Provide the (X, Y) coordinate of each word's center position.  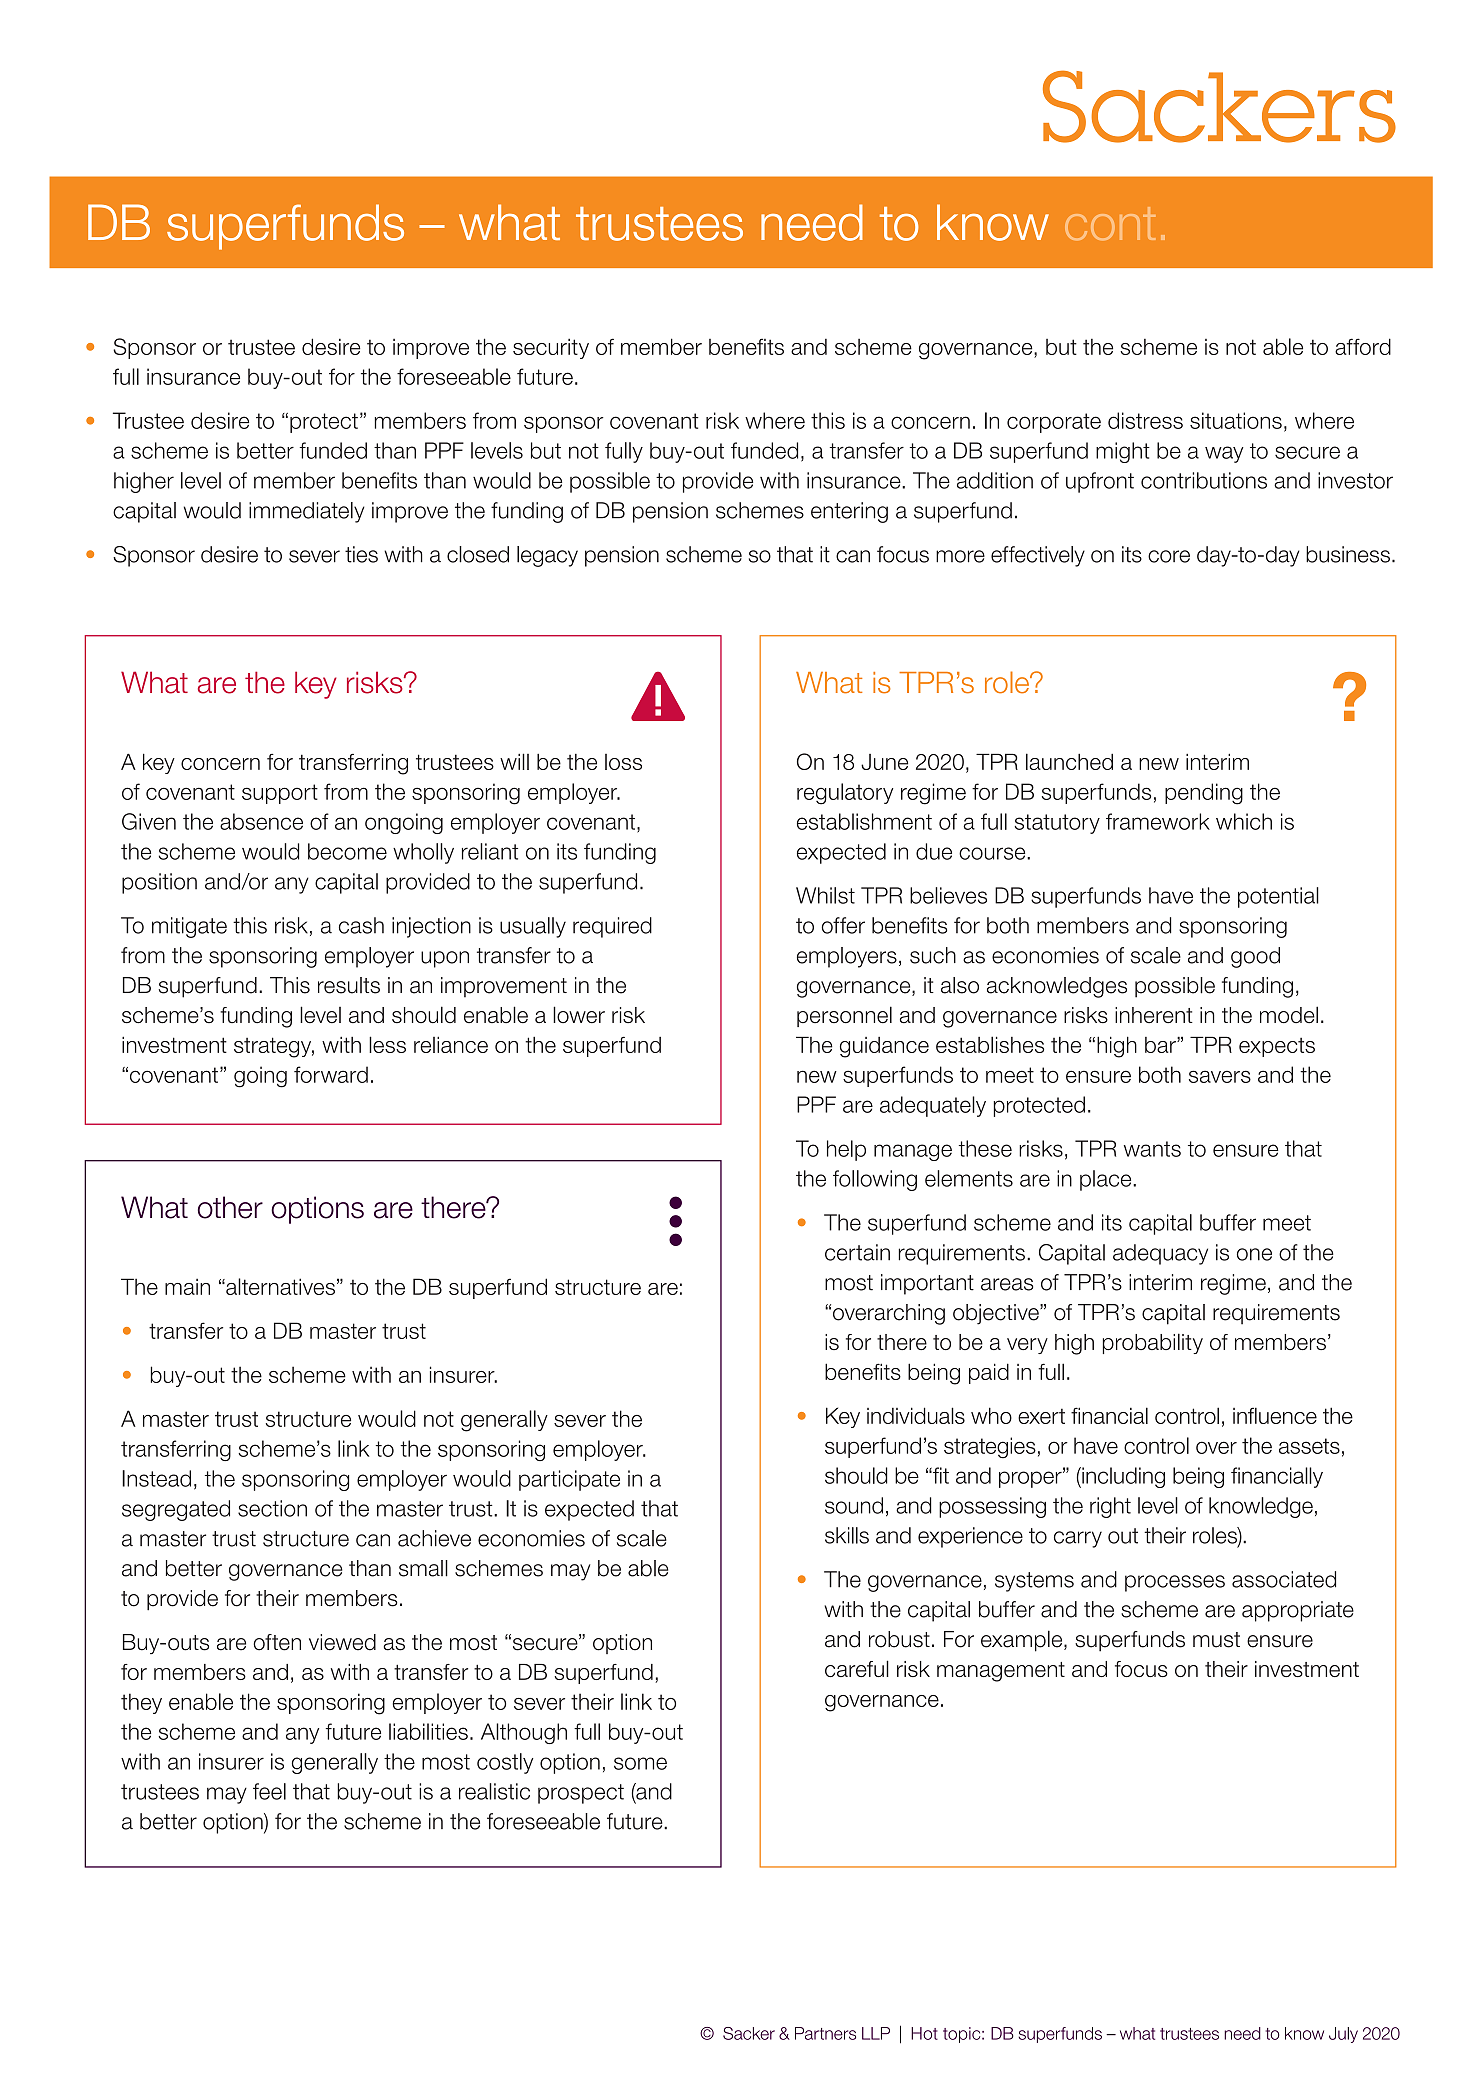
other (230, 1207)
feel (269, 1791)
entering (849, 512)
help (846, 1150)
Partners (825, 2033)
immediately (307, 512)
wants (1152, 1149)
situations (1236, 420)
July (1343, 2035)
